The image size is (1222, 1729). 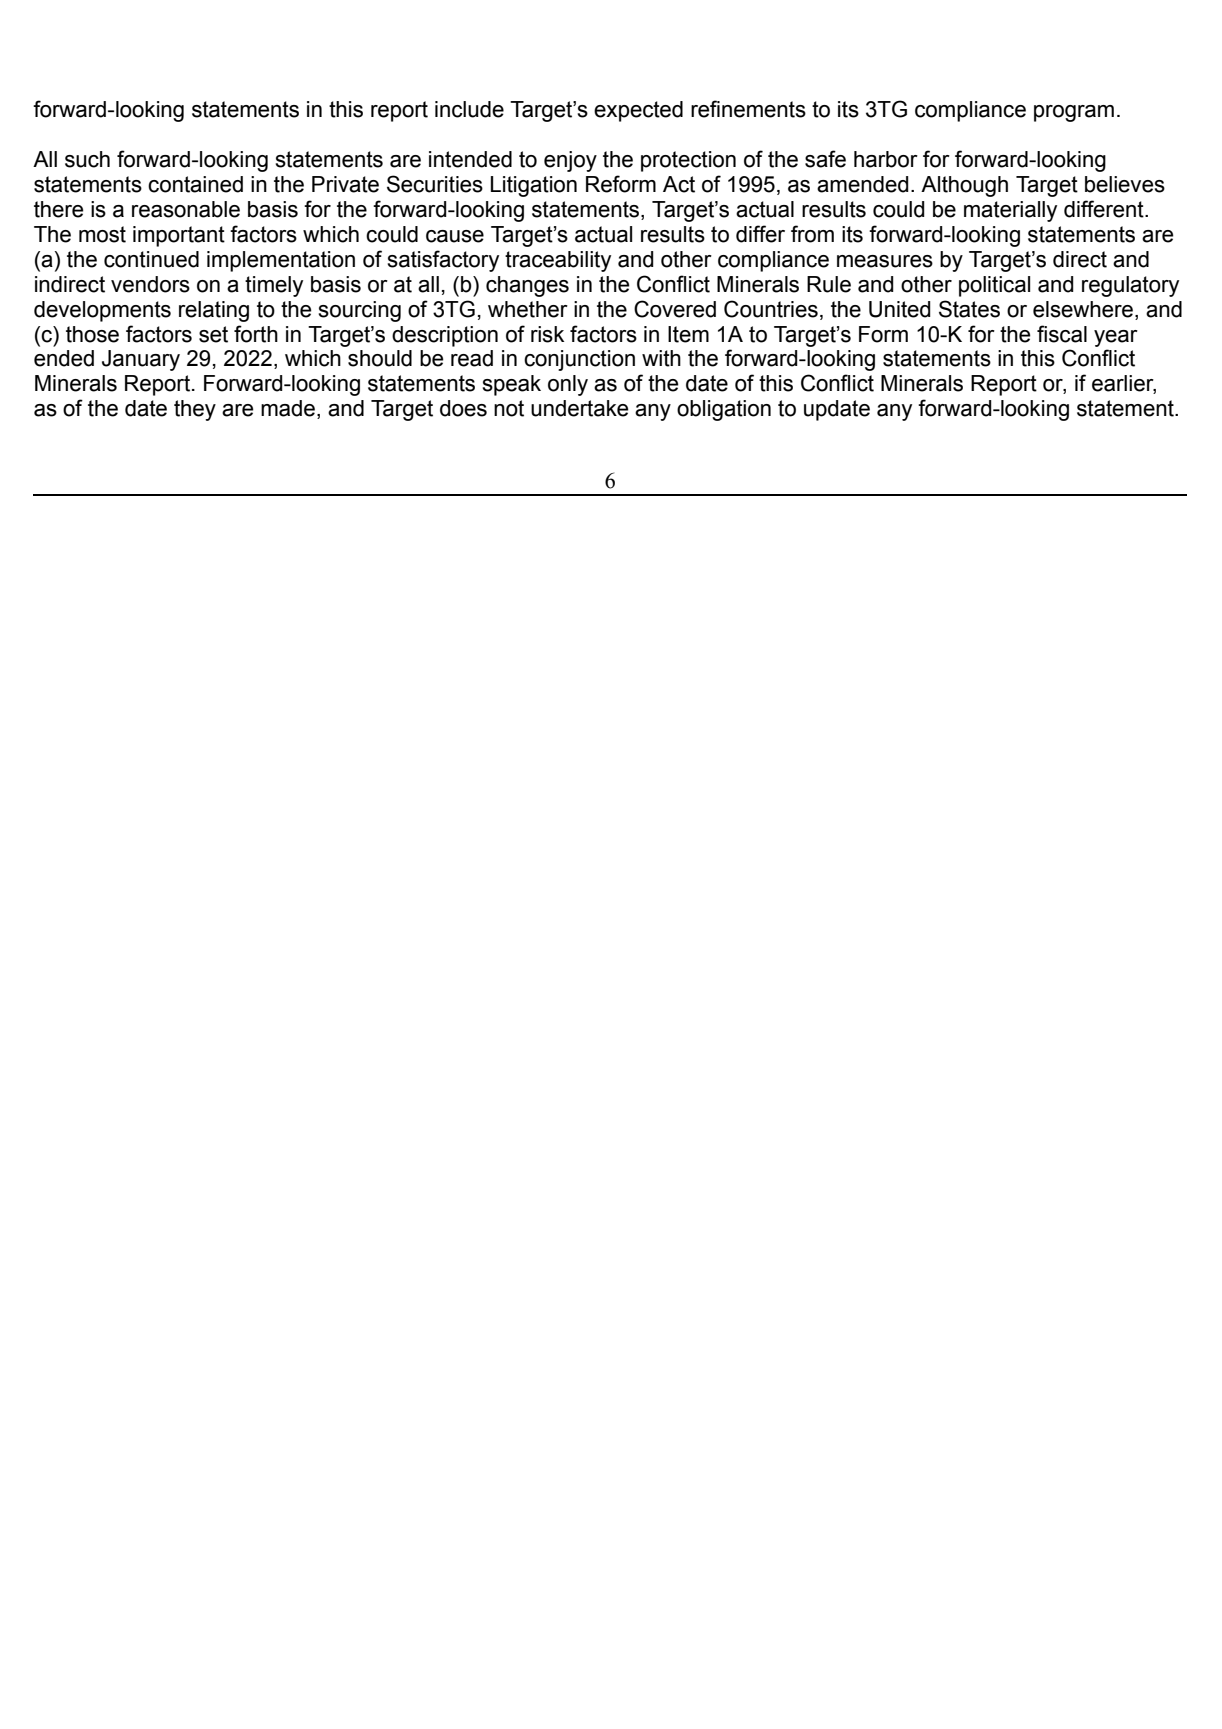 I want to click on Litigation, so click(x=534, y=186).
